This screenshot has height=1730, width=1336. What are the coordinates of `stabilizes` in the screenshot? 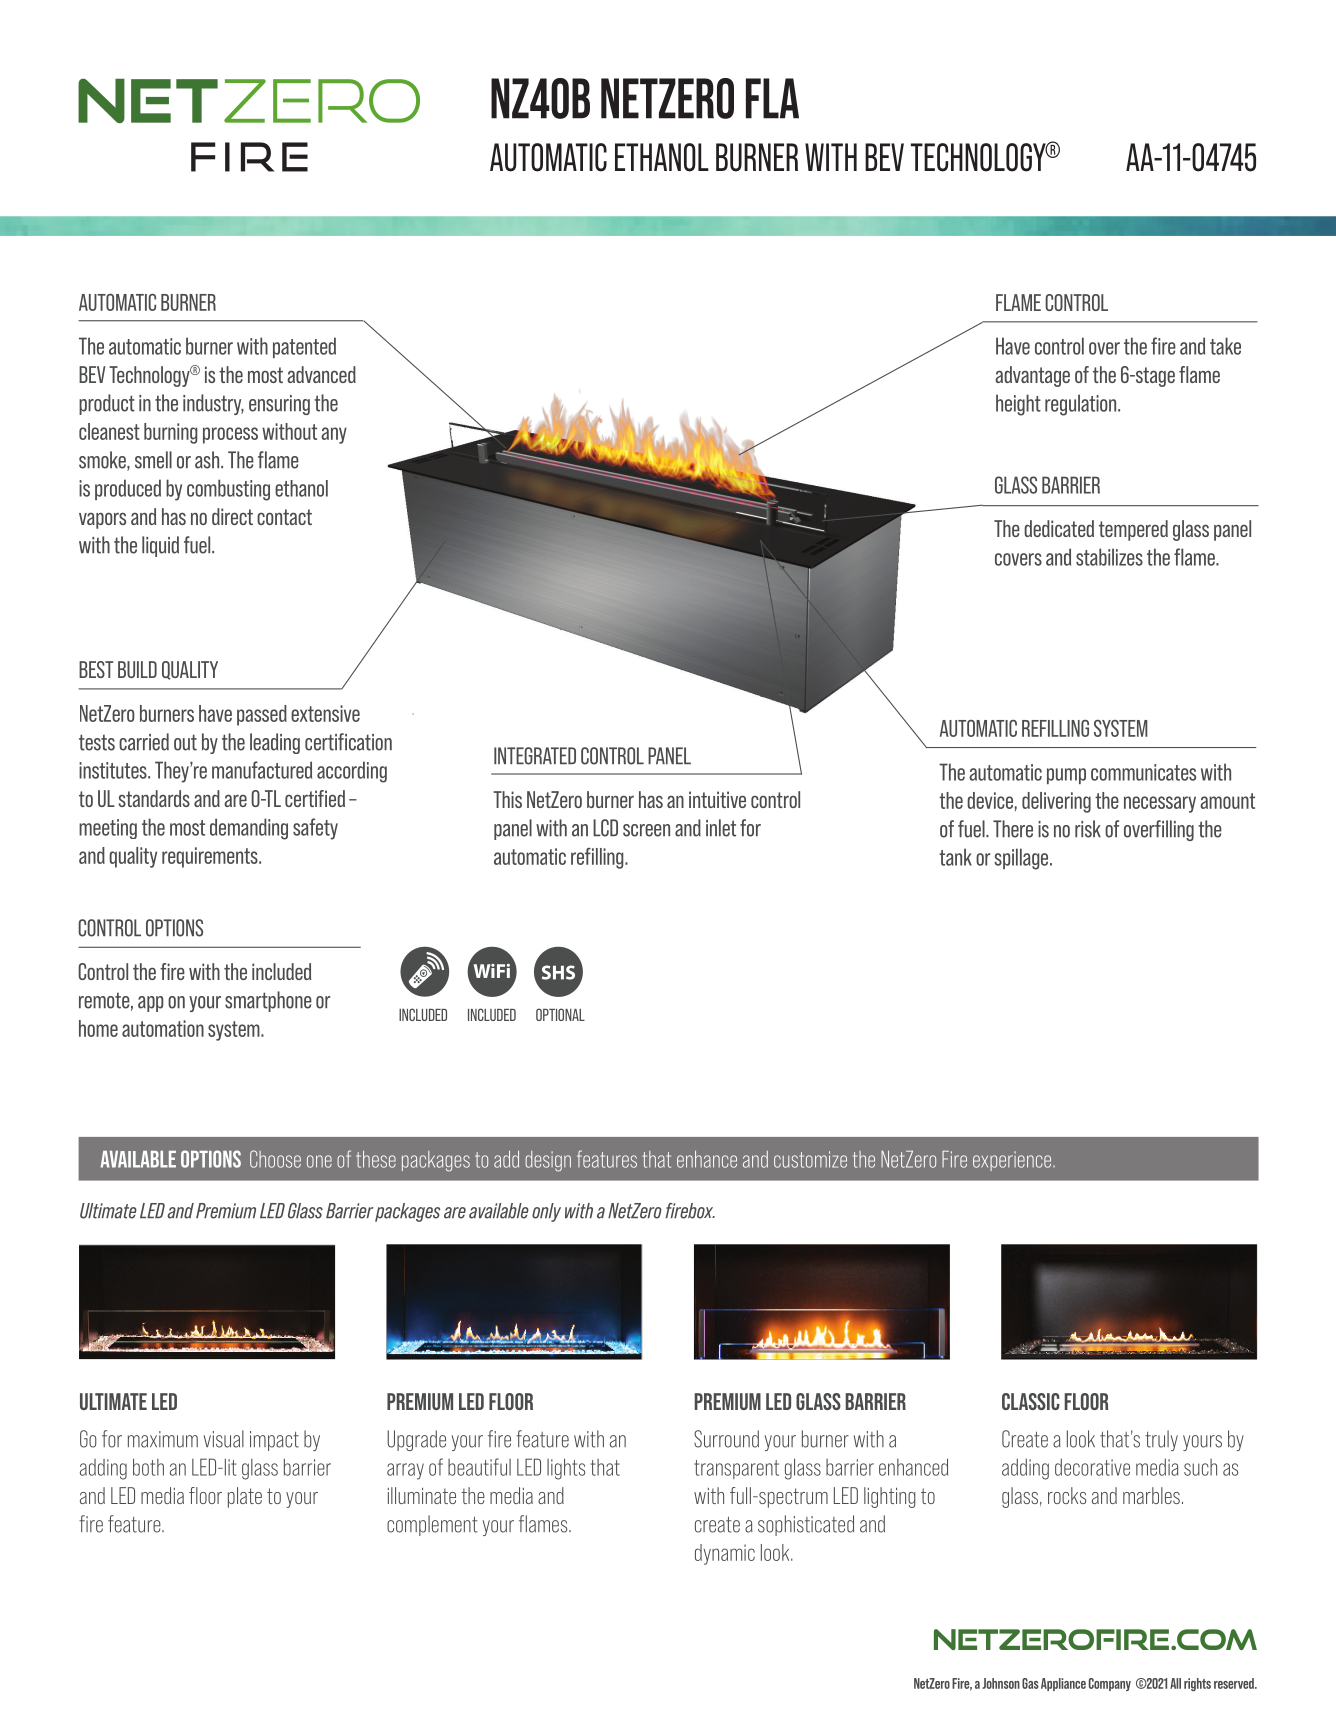 It's located at (1109, 557).
